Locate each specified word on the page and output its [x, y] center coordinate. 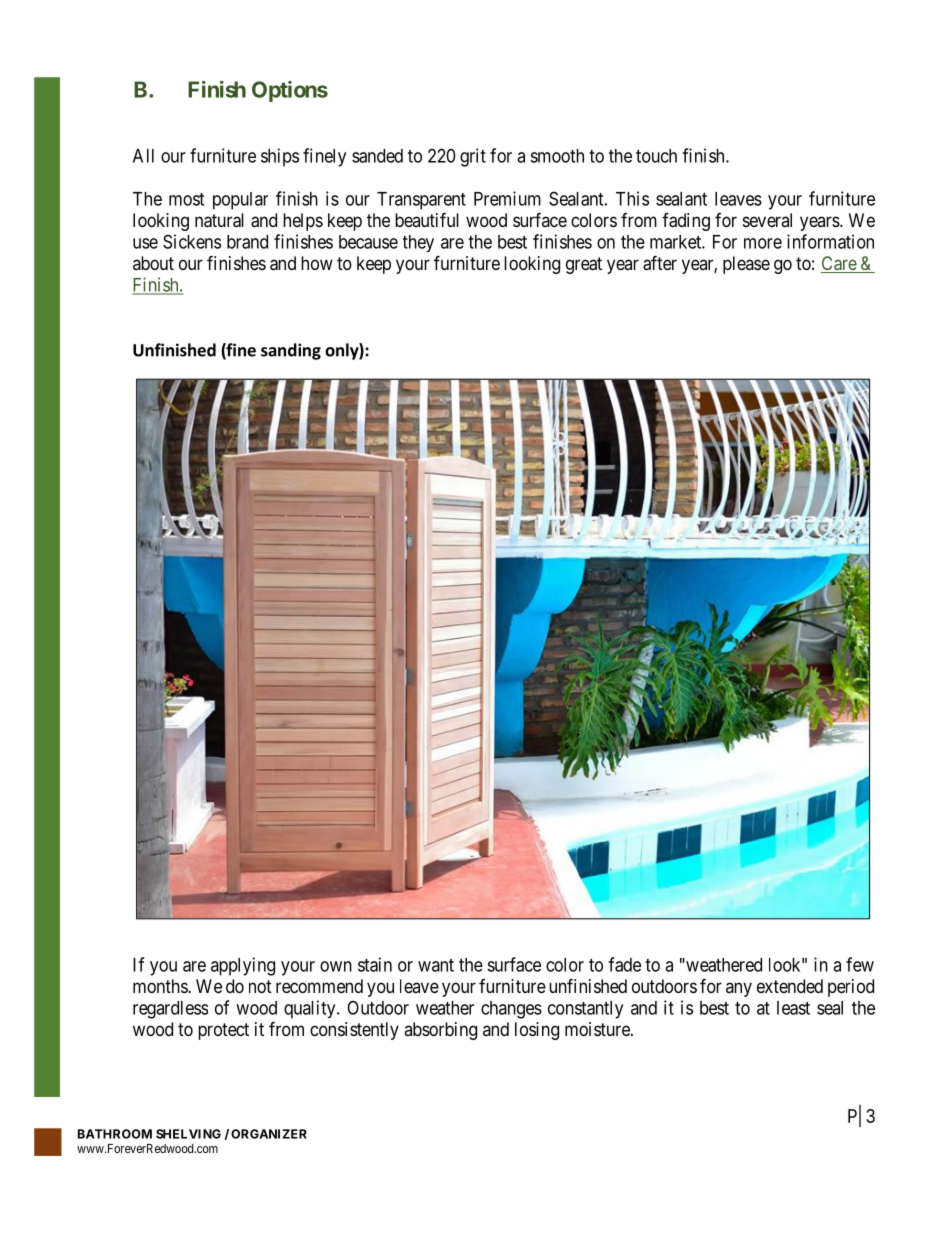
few [860, 964]
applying [243, 966]
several [767, 220]
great [584, 265]
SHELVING [188, 1134]
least [793, 1008]
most [186, 199]
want [436, 965]
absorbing [440, 1031]
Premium [507, 198]
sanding [291, 351]
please [746, 265]
